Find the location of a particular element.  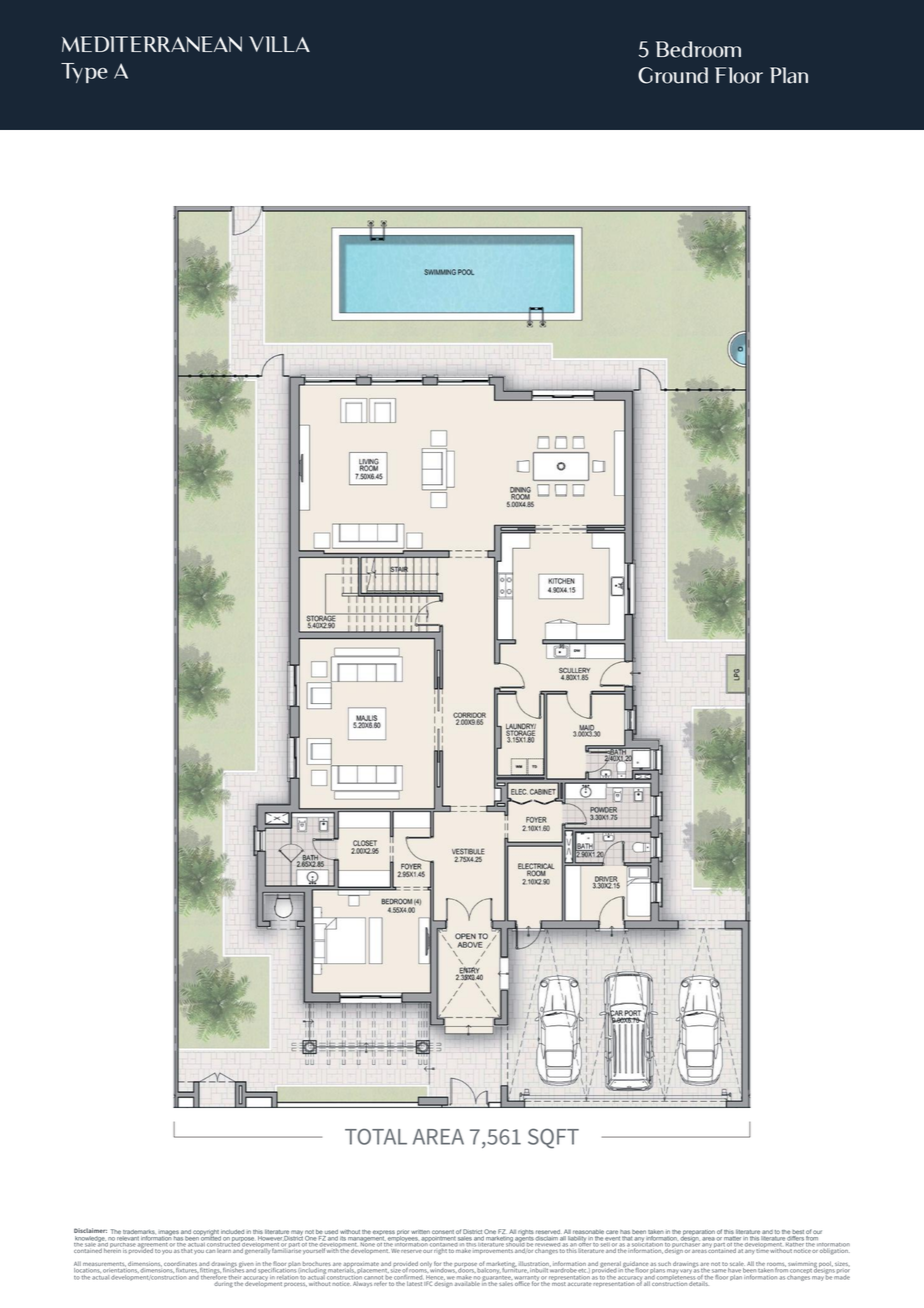

TOTAL is located at coordinates (376, 1136).
